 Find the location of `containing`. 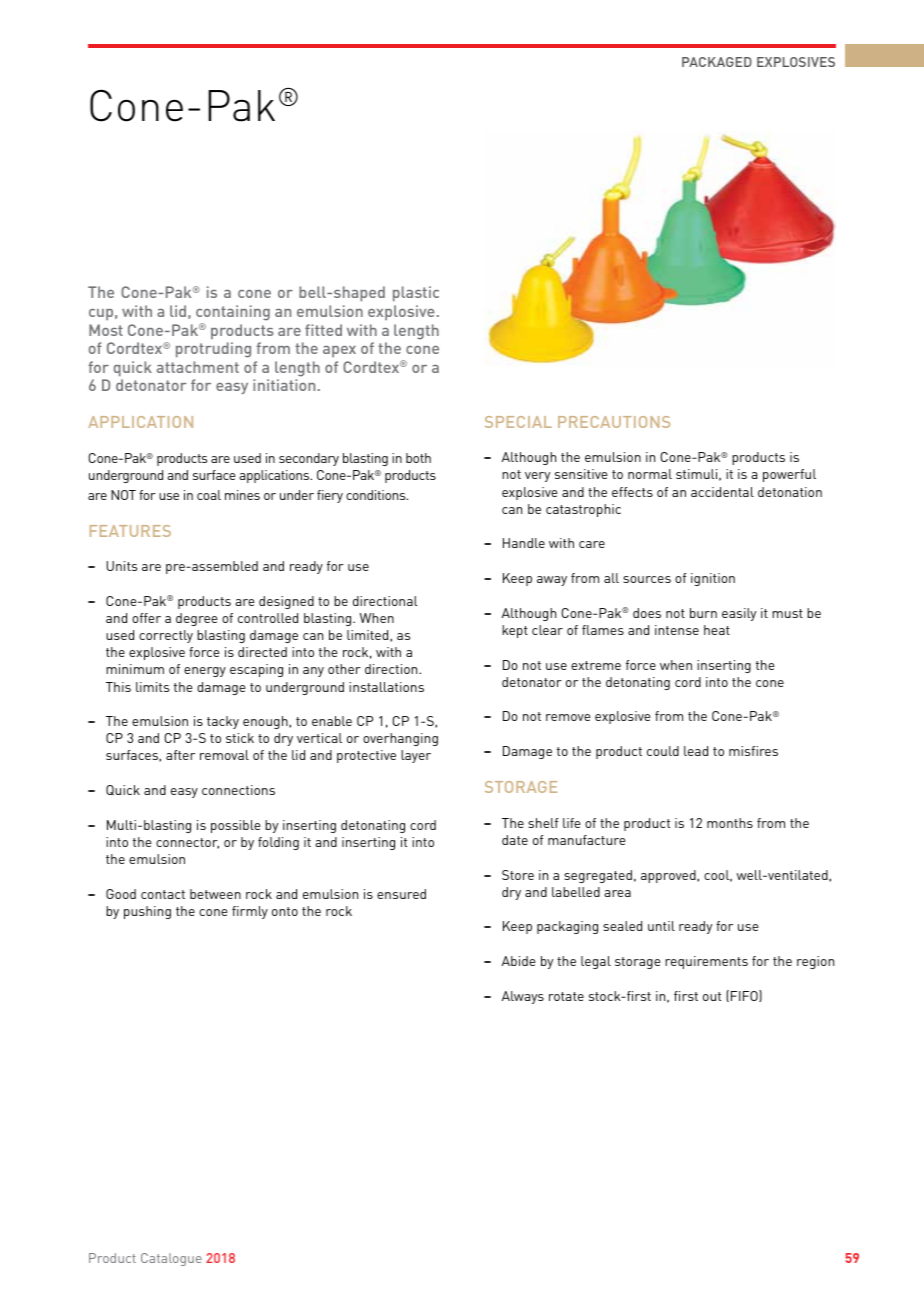

containing is located at coordinates (233, 313).
